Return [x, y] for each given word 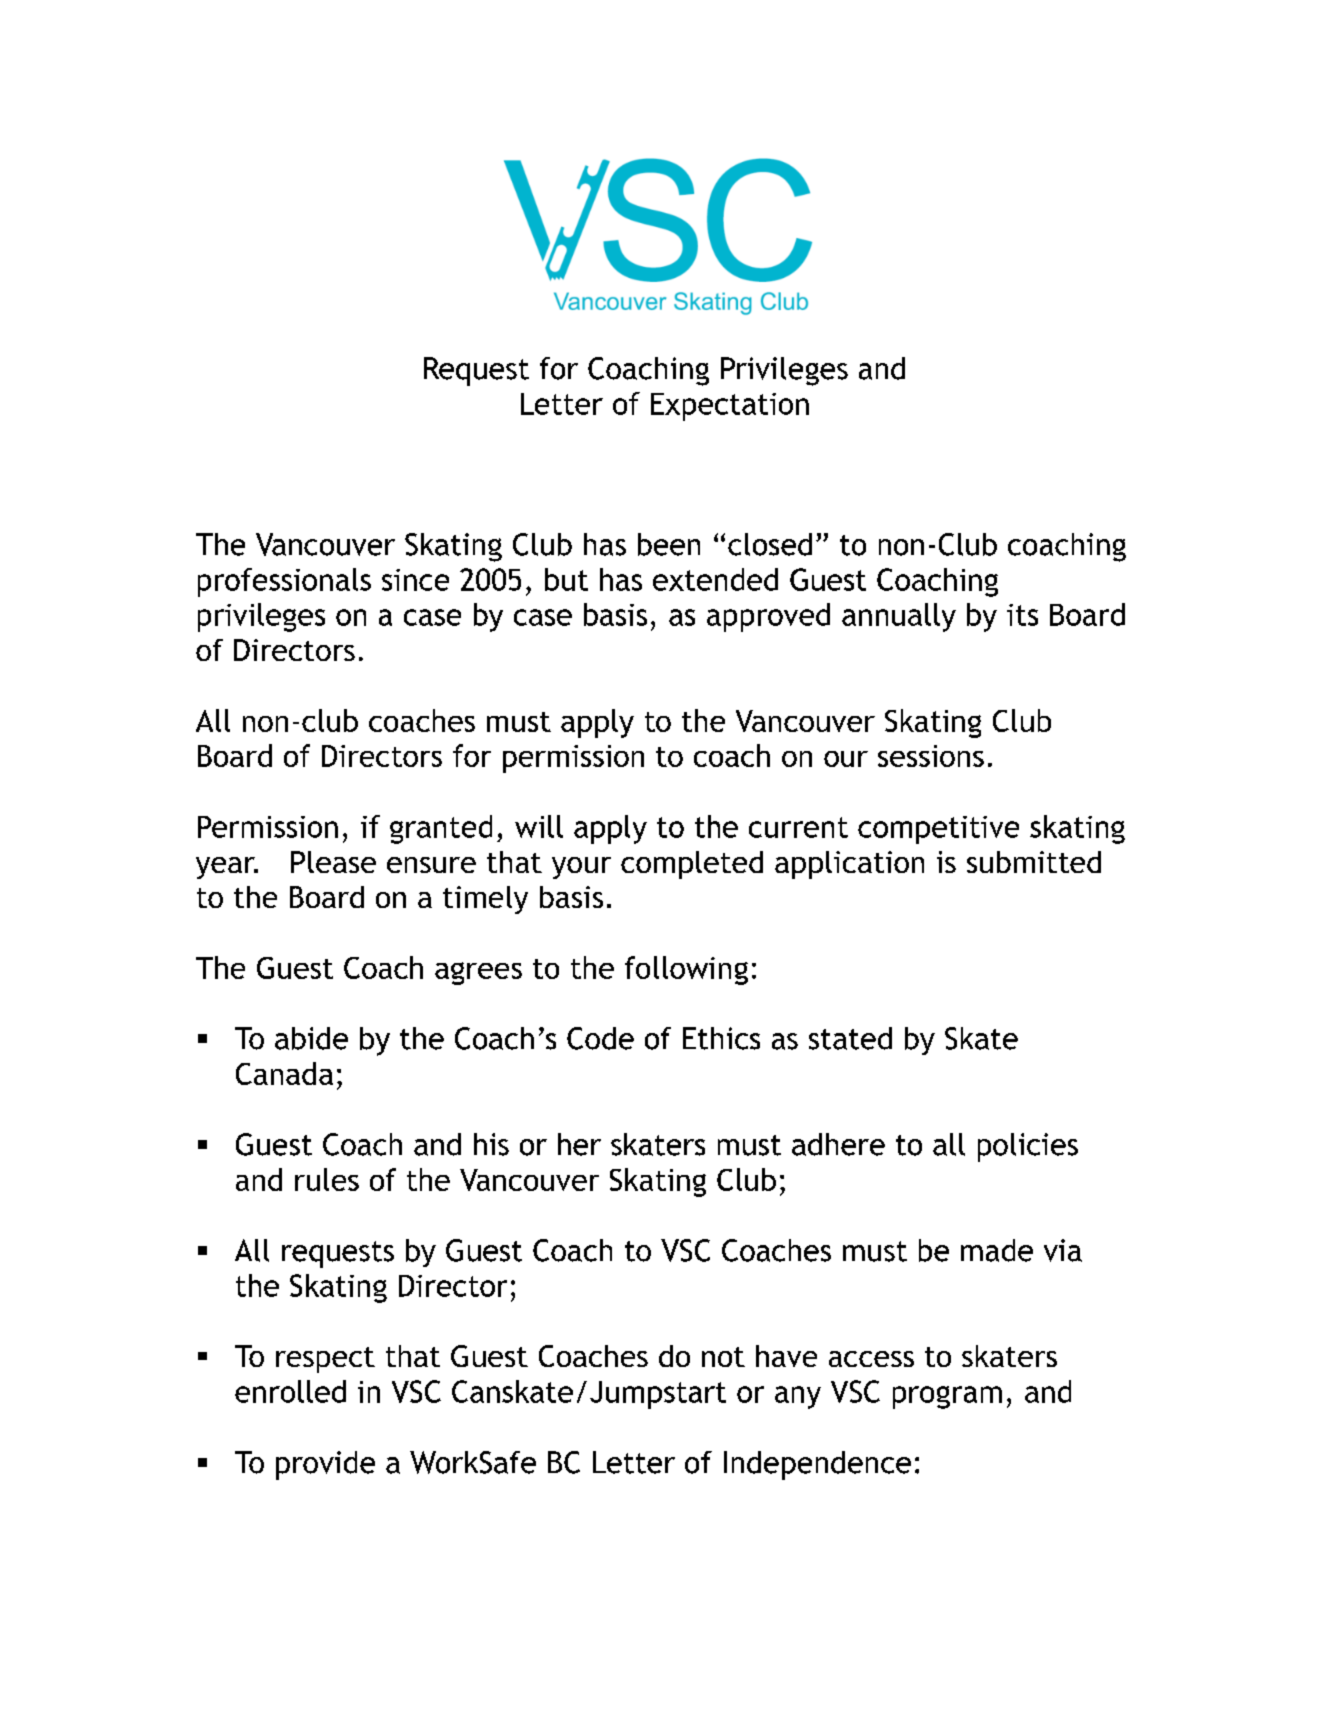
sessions [931, 756]
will [539, 826]
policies [1028, 1147]
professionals [284, 582]
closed [770, 544]
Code [600, 1038]
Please [333, 862]
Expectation [730, 407]
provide [325, 1465]
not [723, 1357]
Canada [284, 1073]
